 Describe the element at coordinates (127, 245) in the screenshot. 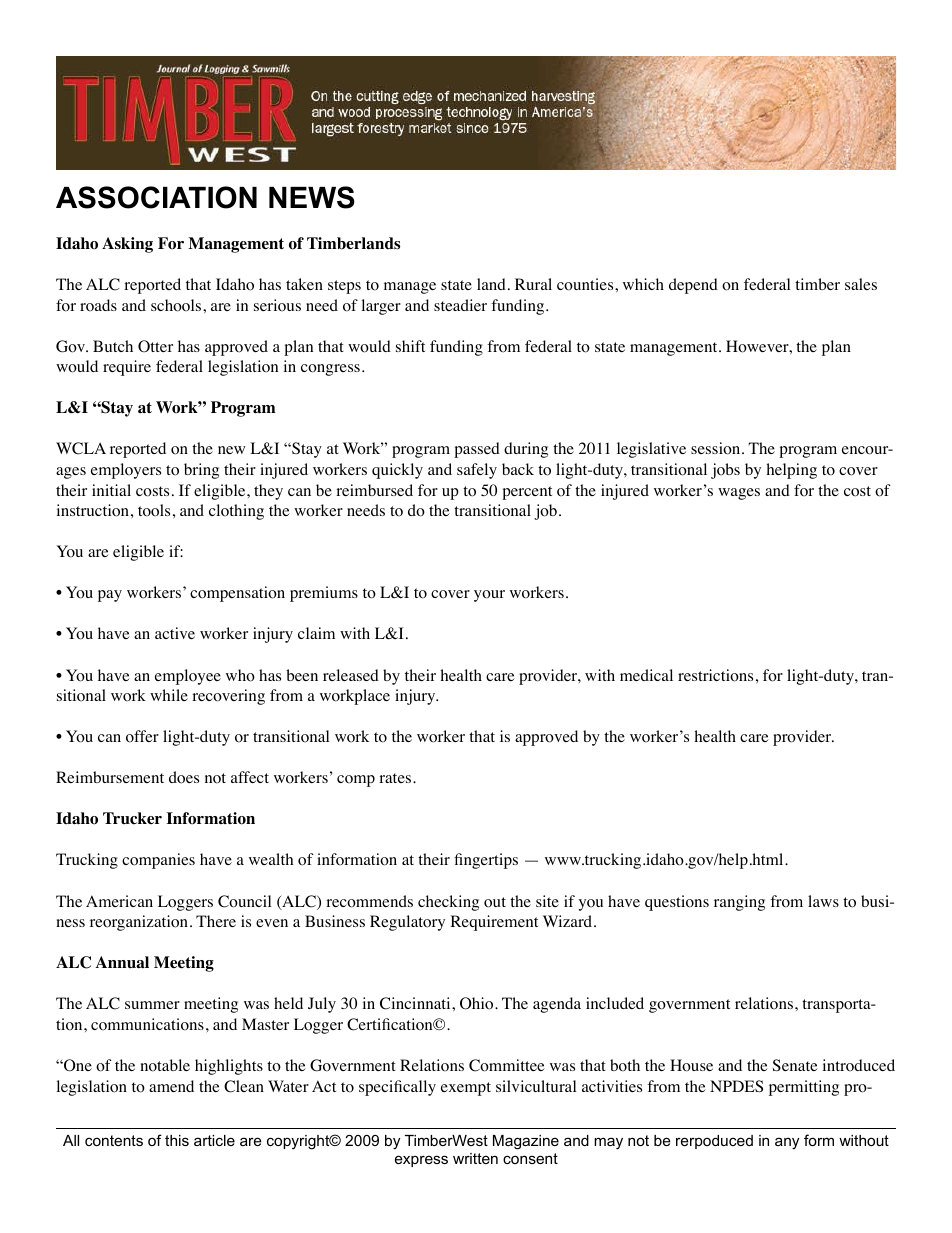

I see `Asking` at that location.
